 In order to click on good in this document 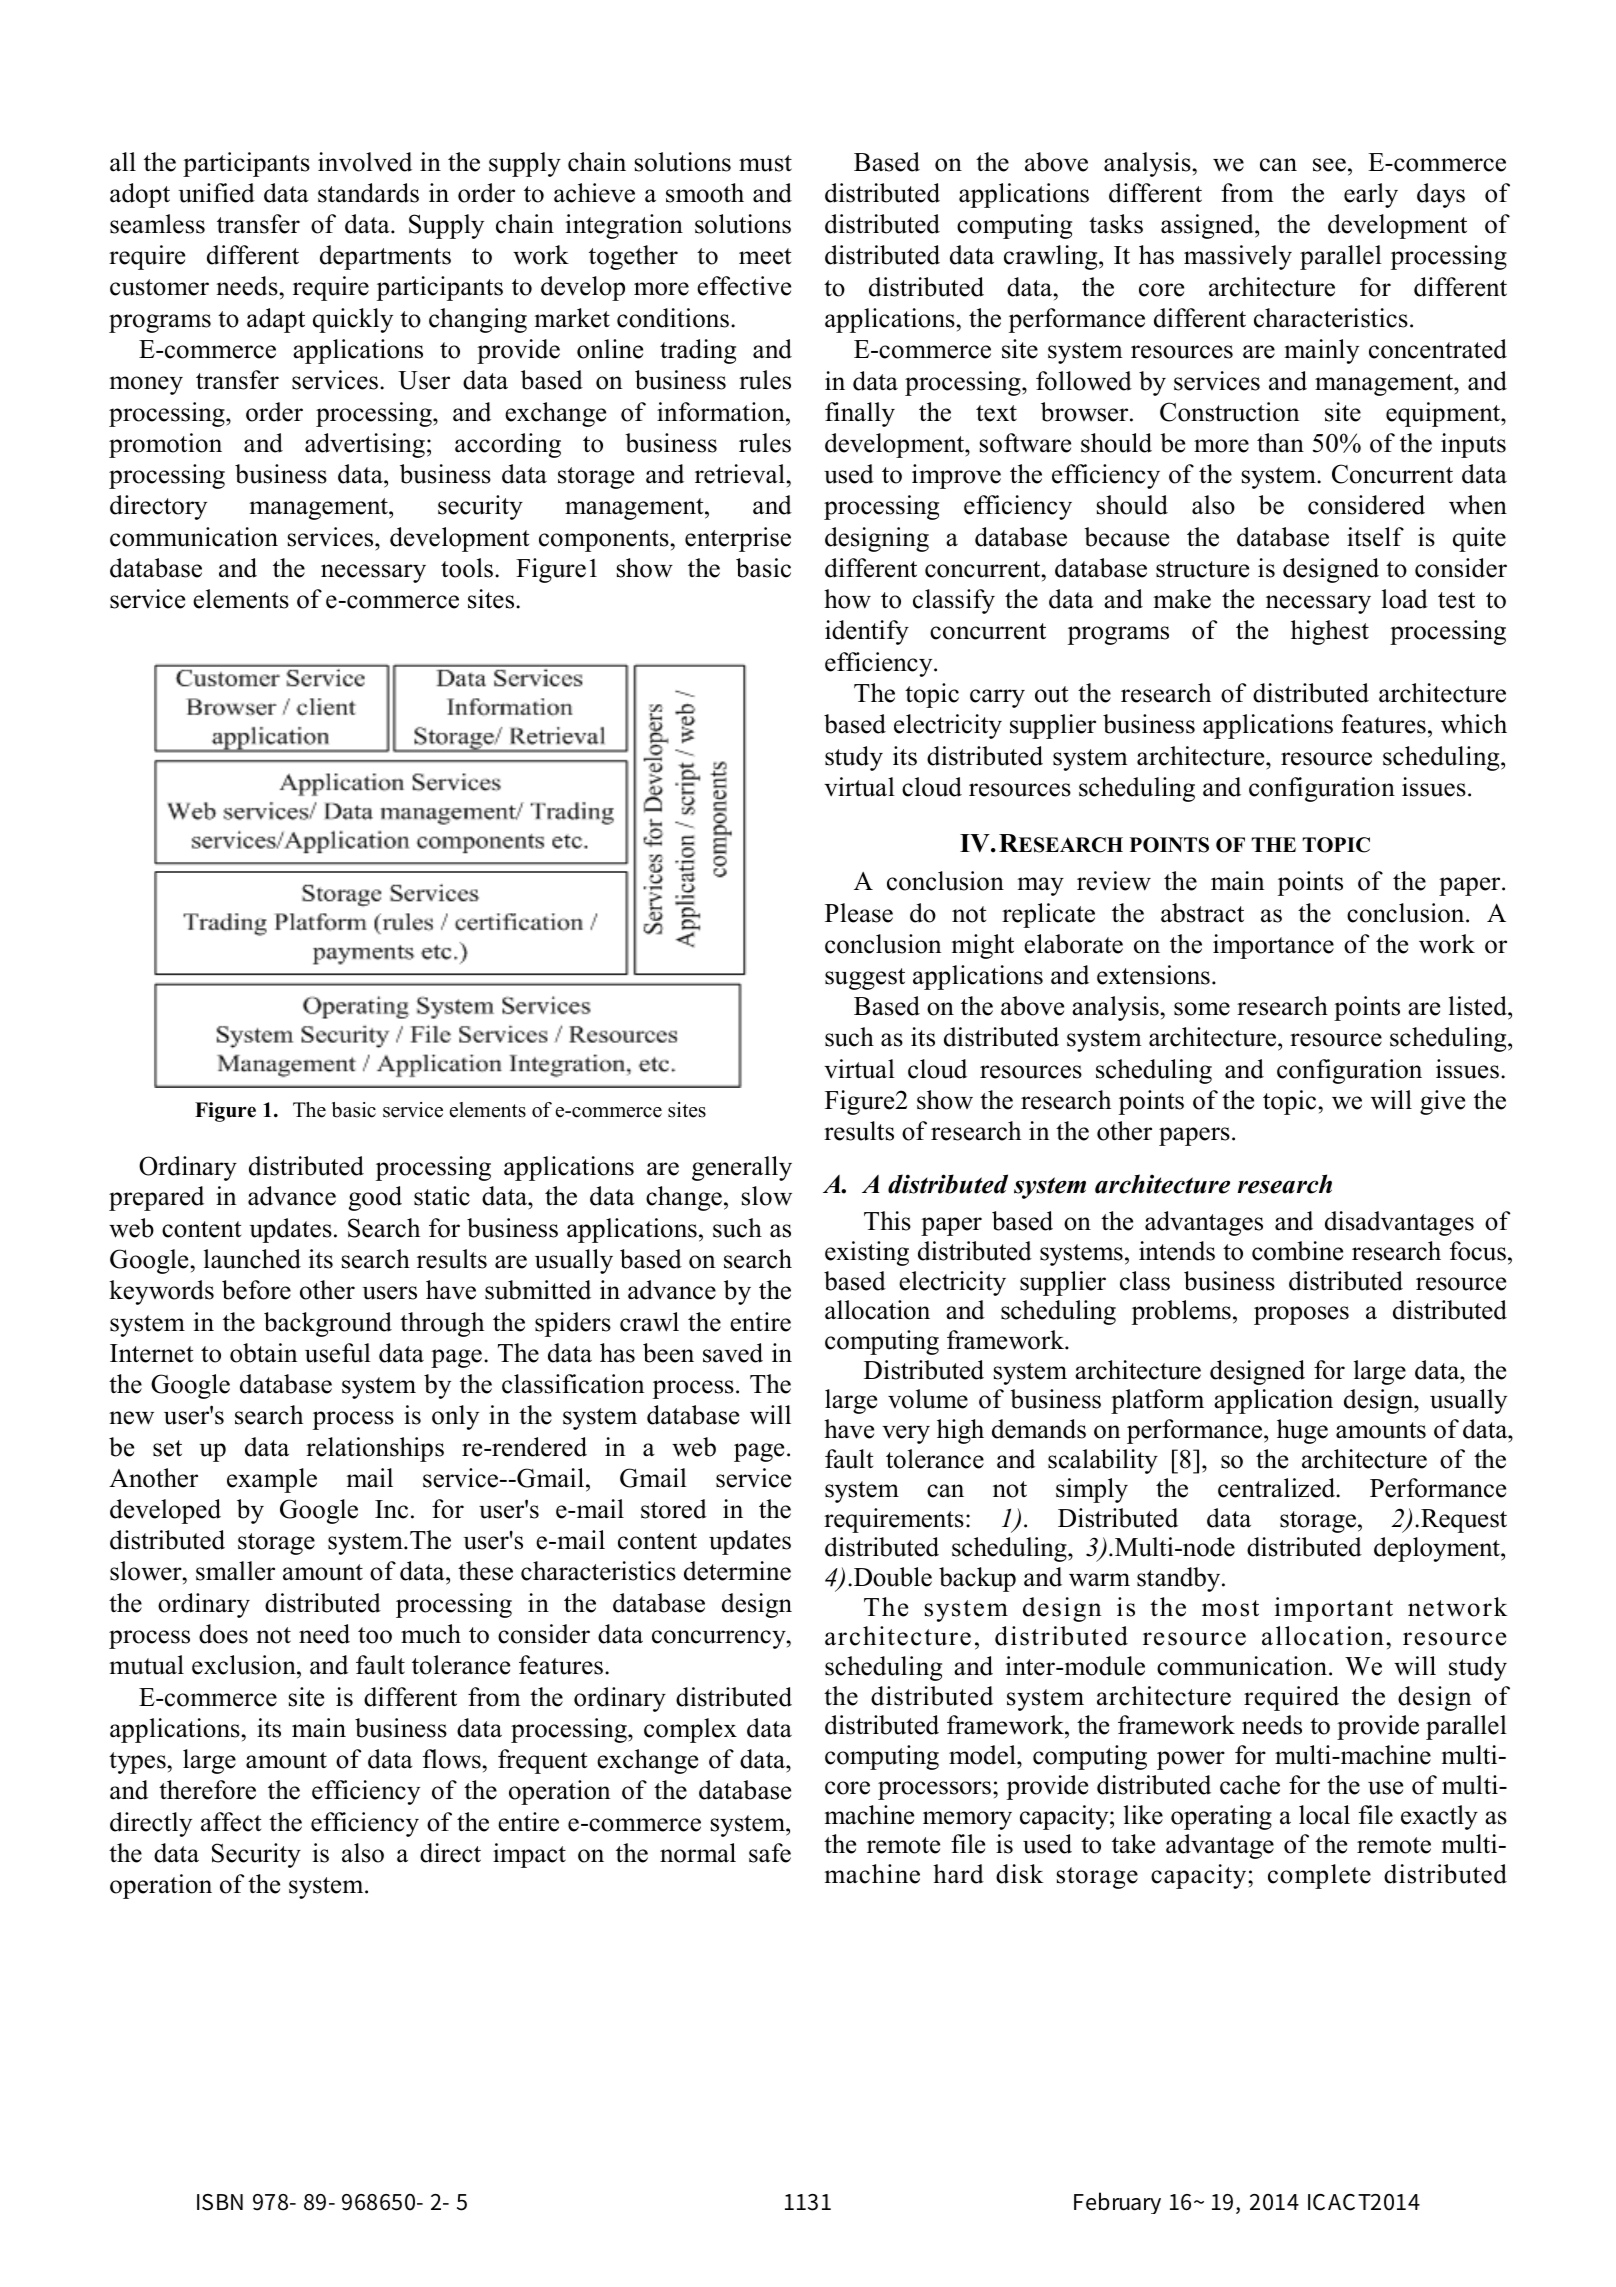, I will do `click(375, 1198)`.
